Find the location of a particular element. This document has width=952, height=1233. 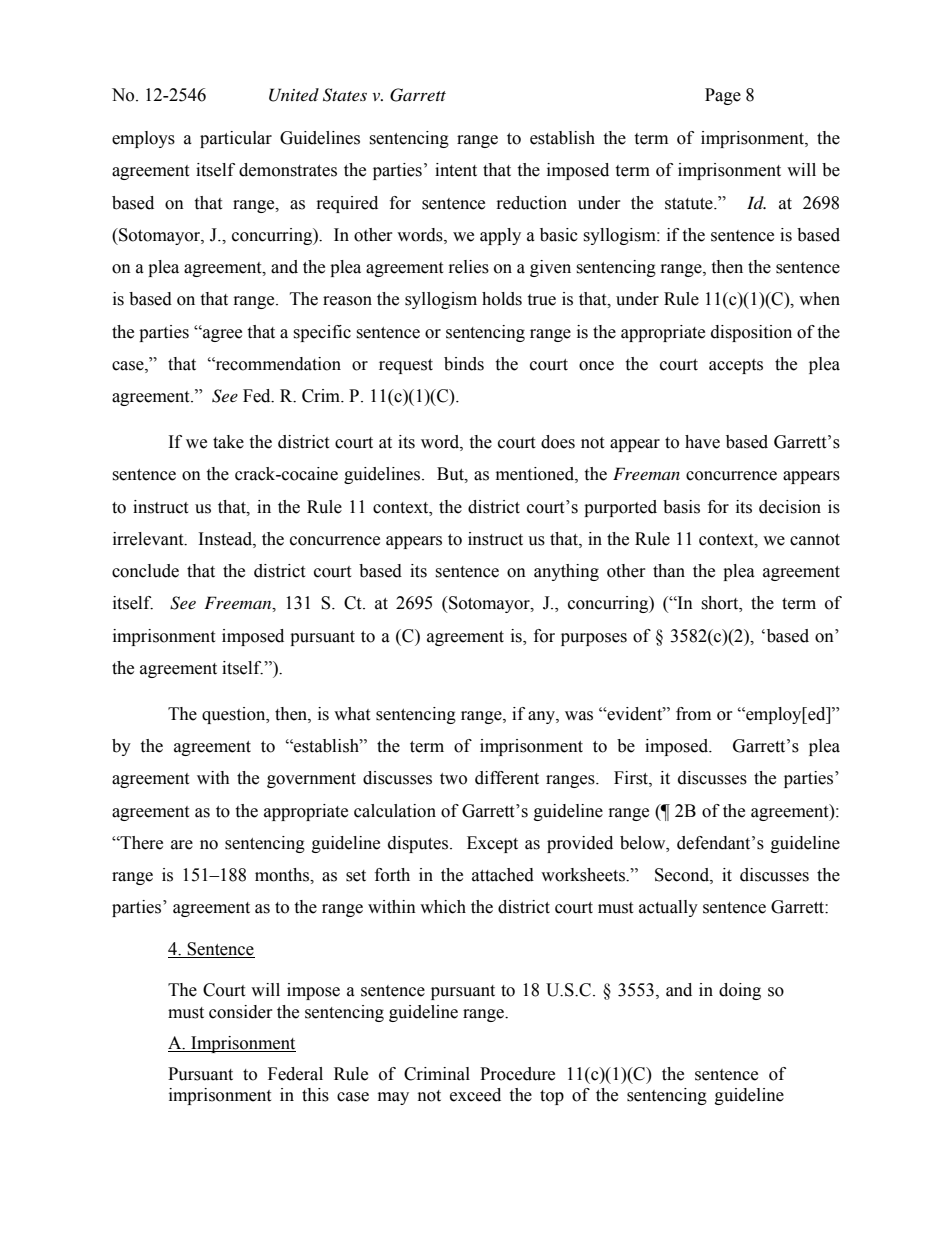

attached is located at coordinates (503, 875).
